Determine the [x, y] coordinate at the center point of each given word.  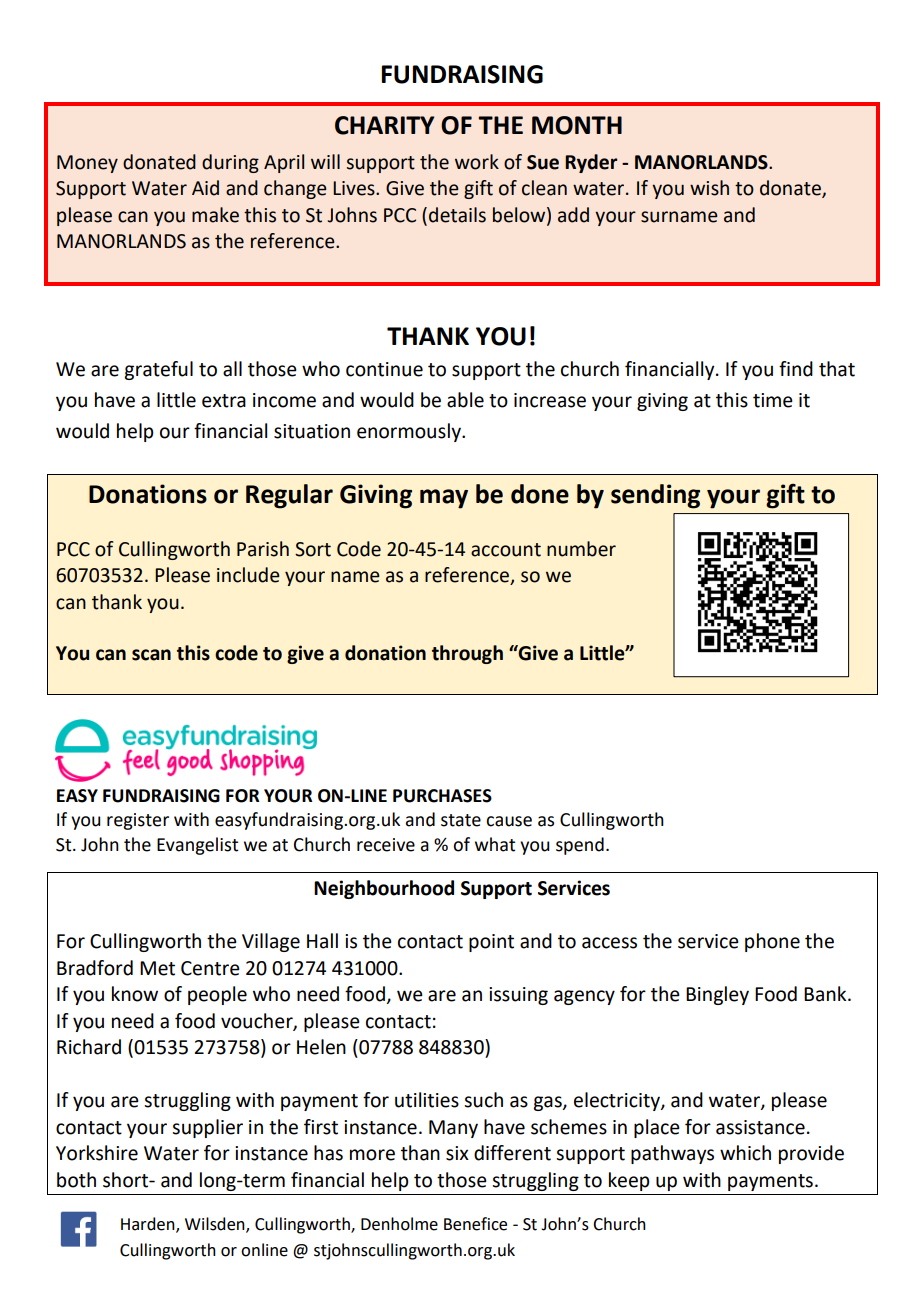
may [444, 499]
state [461, 820]
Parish [263, 549]
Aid [205, 188]
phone [772, 942]
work [477, 162]
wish [709, 188]
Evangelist [197, 846]
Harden [149, 1225]
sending [655, 496]
